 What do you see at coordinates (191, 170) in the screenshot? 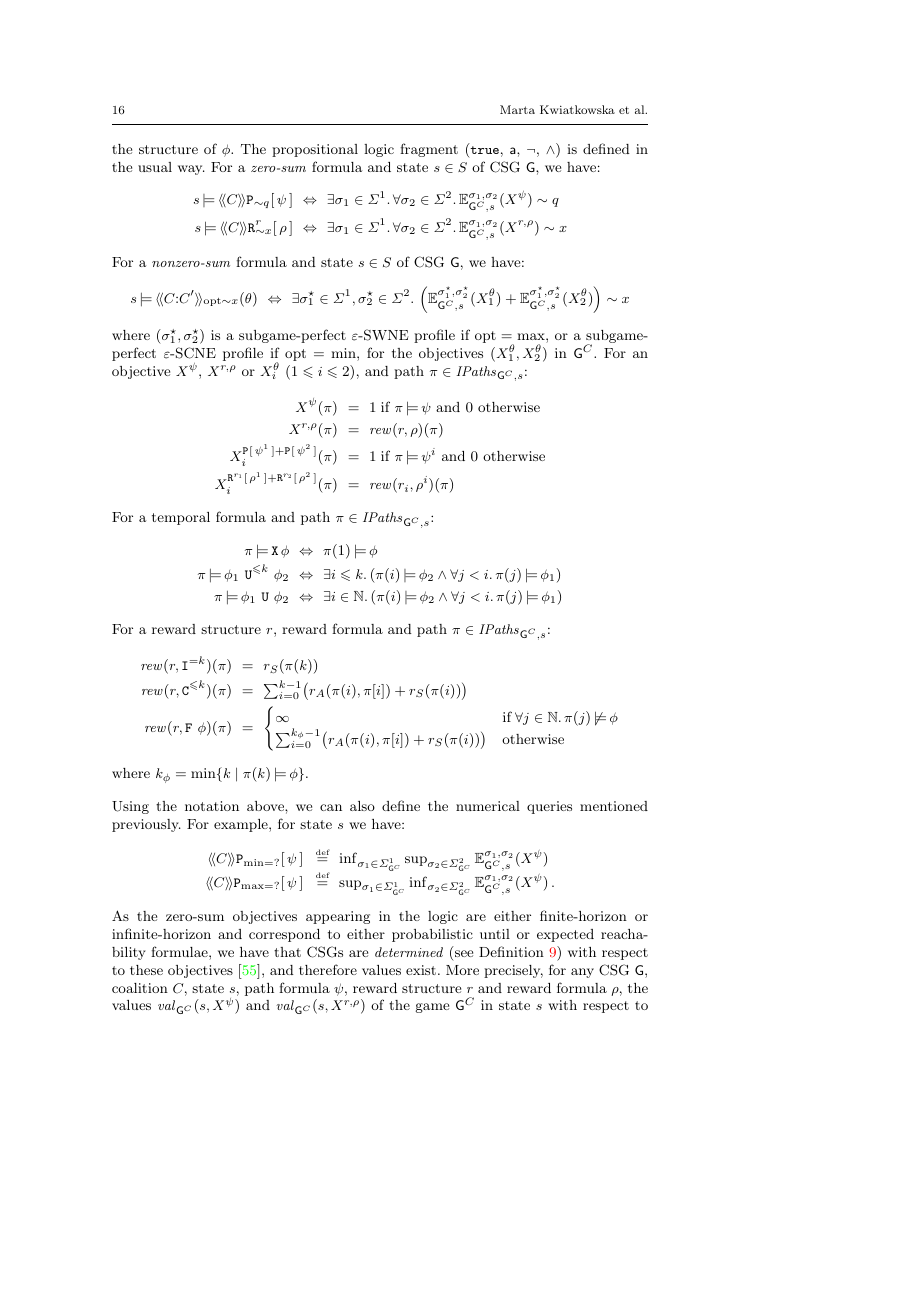
I see `way` at bounding box center [191, 170].
